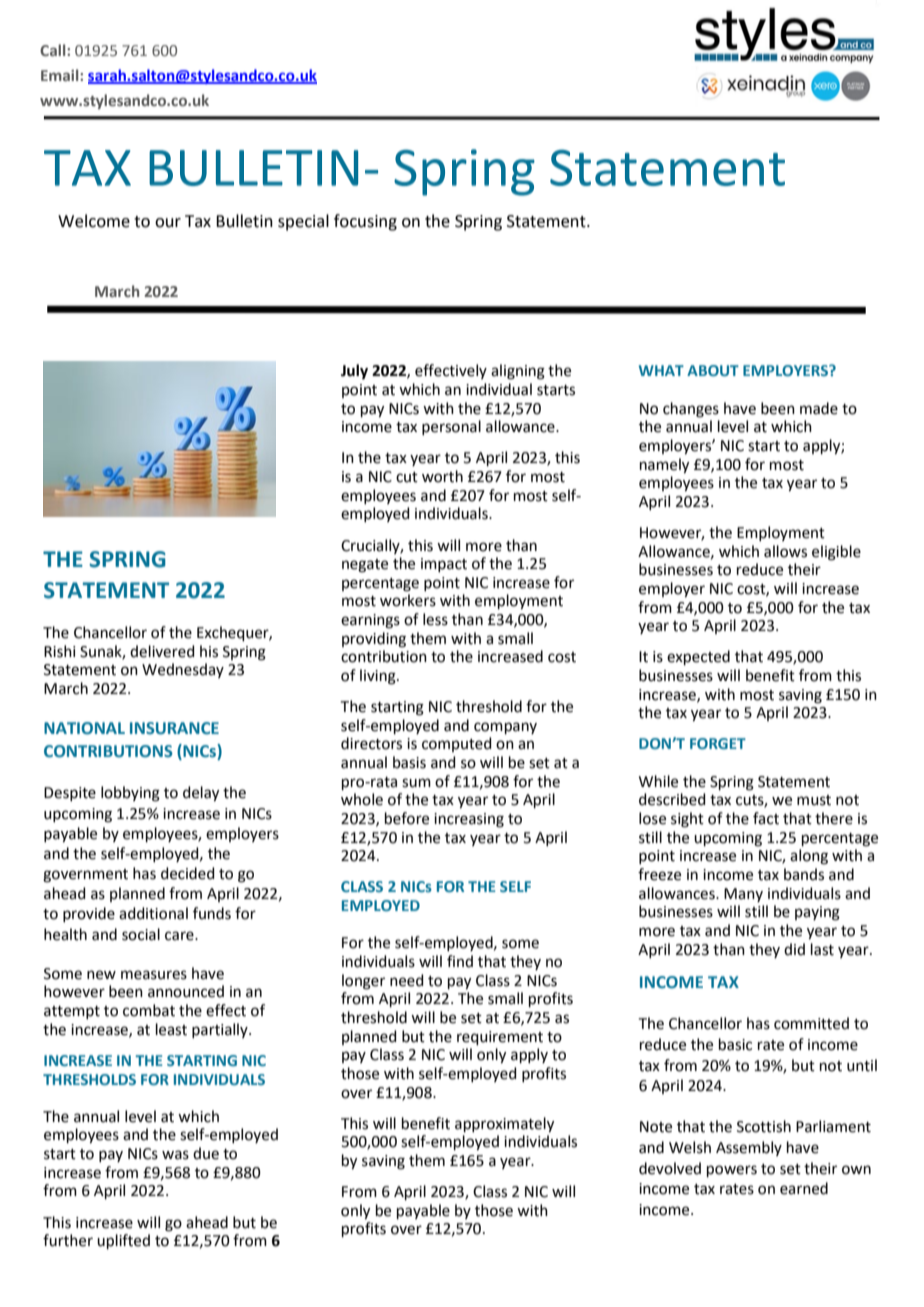 The height and width of the screenshot is (1307, 924). I want to click on focusing, so click(365, 222).
